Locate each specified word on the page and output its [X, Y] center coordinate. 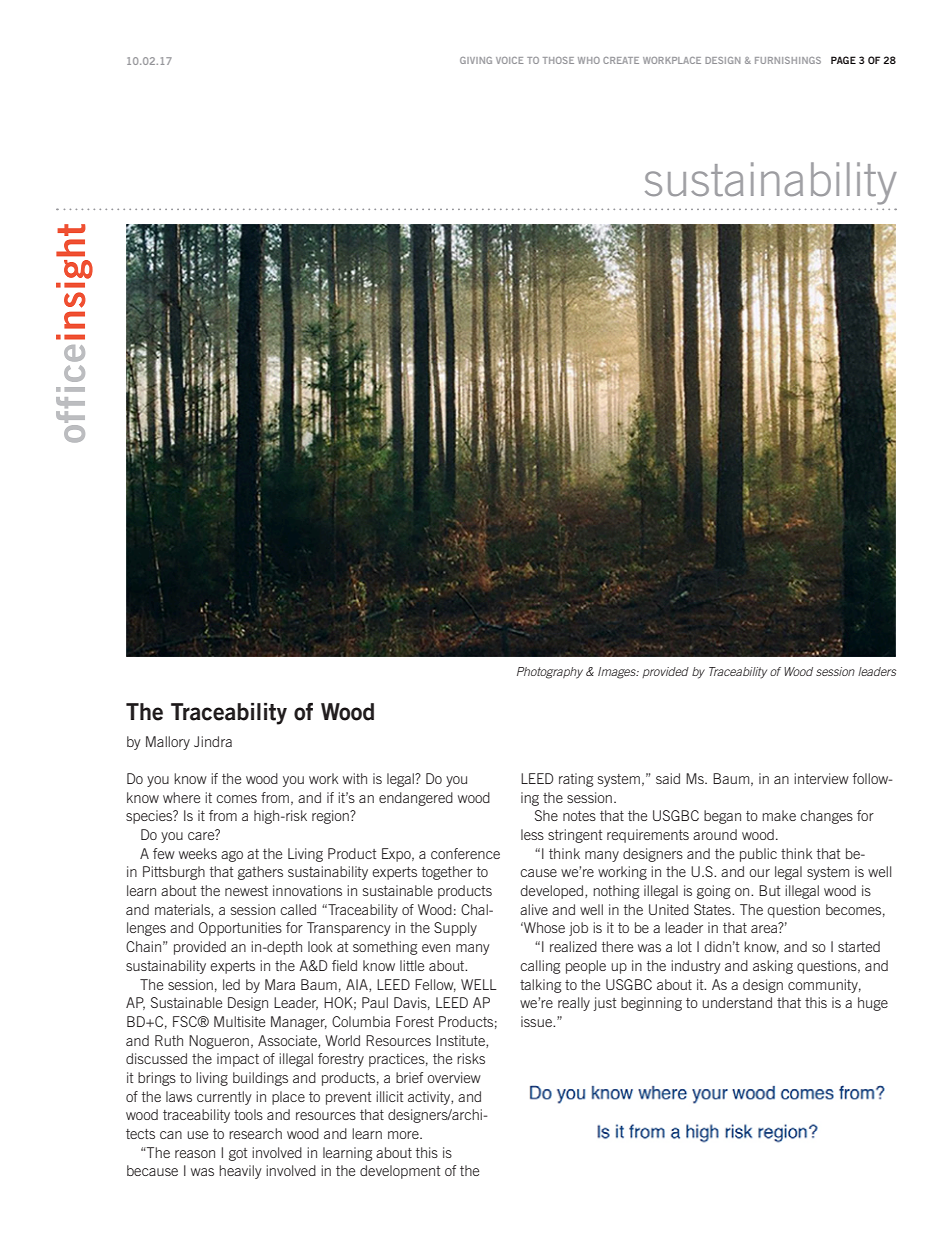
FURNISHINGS [788, 60]
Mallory [168, 743]
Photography [550, 673]
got [238, 1154]
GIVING [476, 60]
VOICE [509, 60]
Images [618, 673]
